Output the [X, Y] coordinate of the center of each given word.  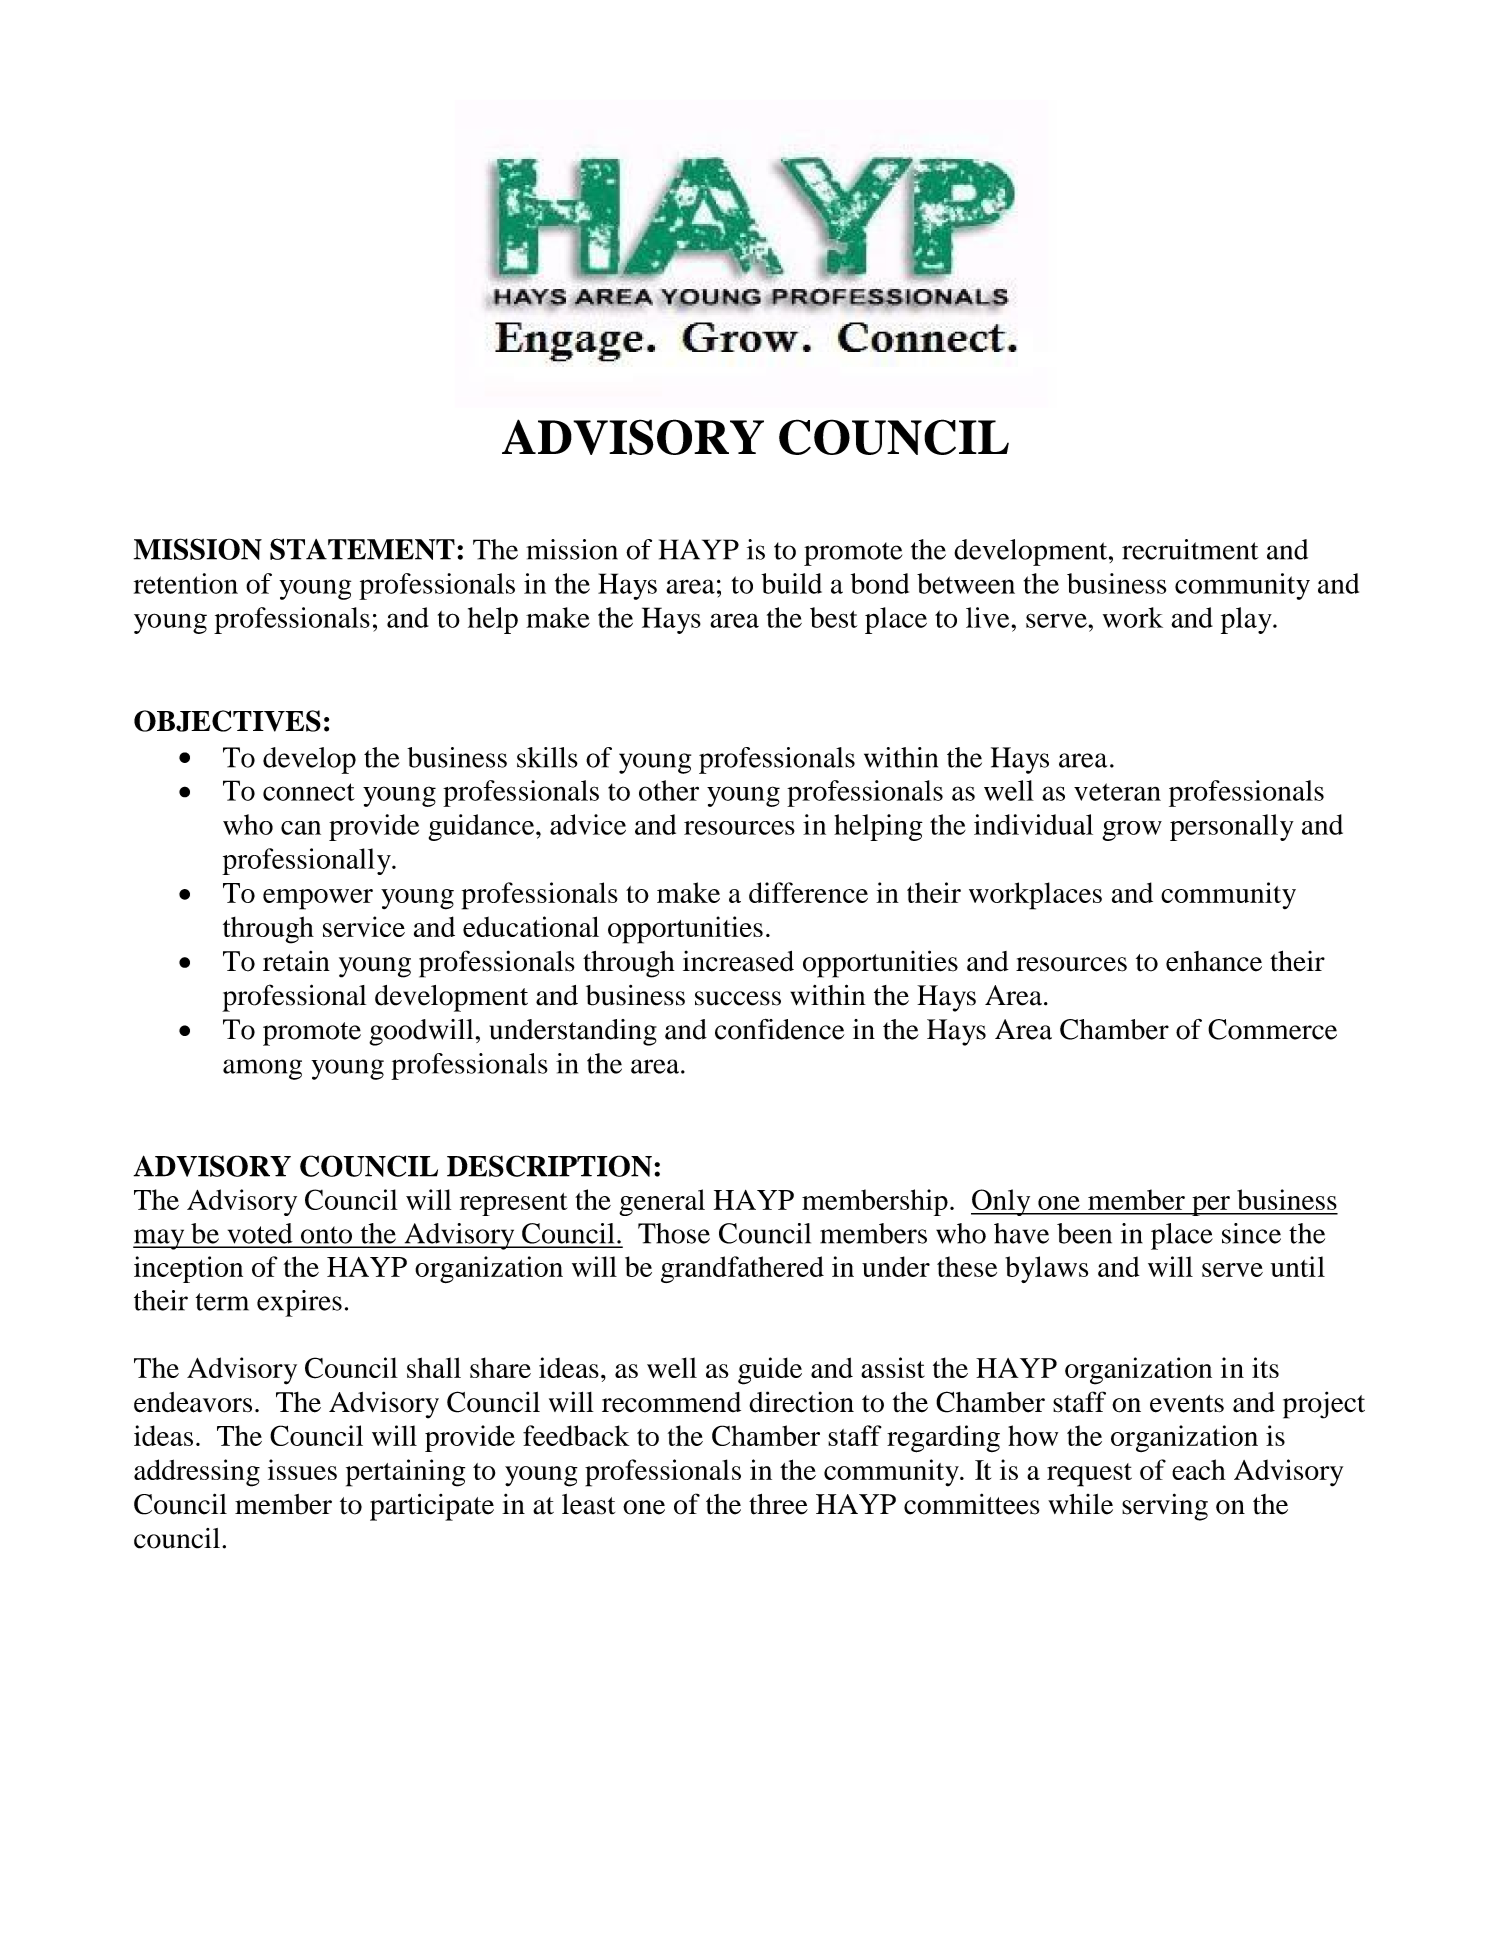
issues [302, 1469]
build [791, 583]
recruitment [1190, 549]
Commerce [1272, 1029]
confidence [779, 1029]
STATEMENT [362, 549]
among [262, 1069]
